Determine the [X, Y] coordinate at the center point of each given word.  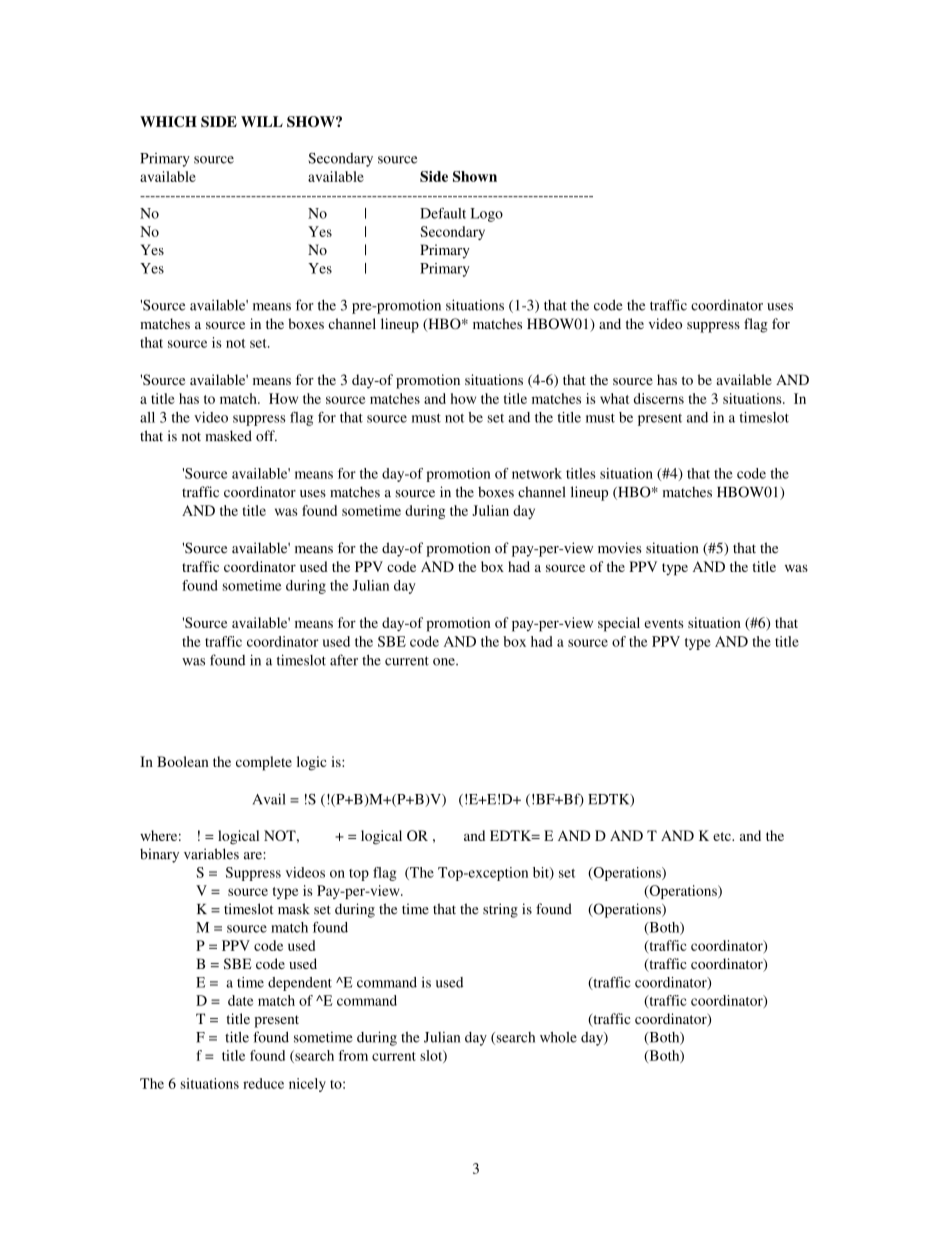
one [445, 662]
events [663, 623]
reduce [263, 1083]
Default [443, 213]
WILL [262, 121]
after [344, 660]
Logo [486, 215]
